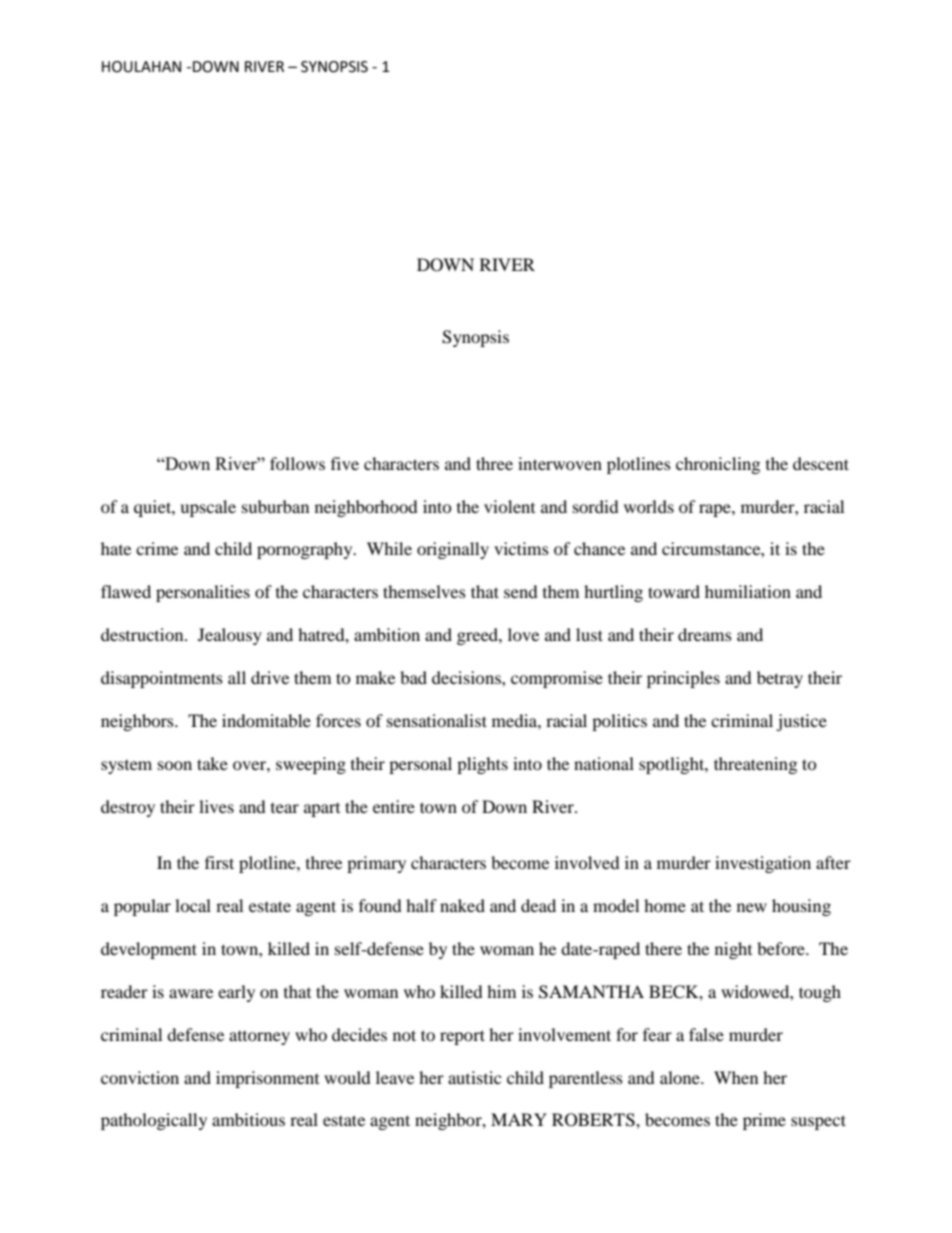  What do you see at coordinates (474, 1077) in the image?
I see `autistic` at bounding box center [474, 1077].
